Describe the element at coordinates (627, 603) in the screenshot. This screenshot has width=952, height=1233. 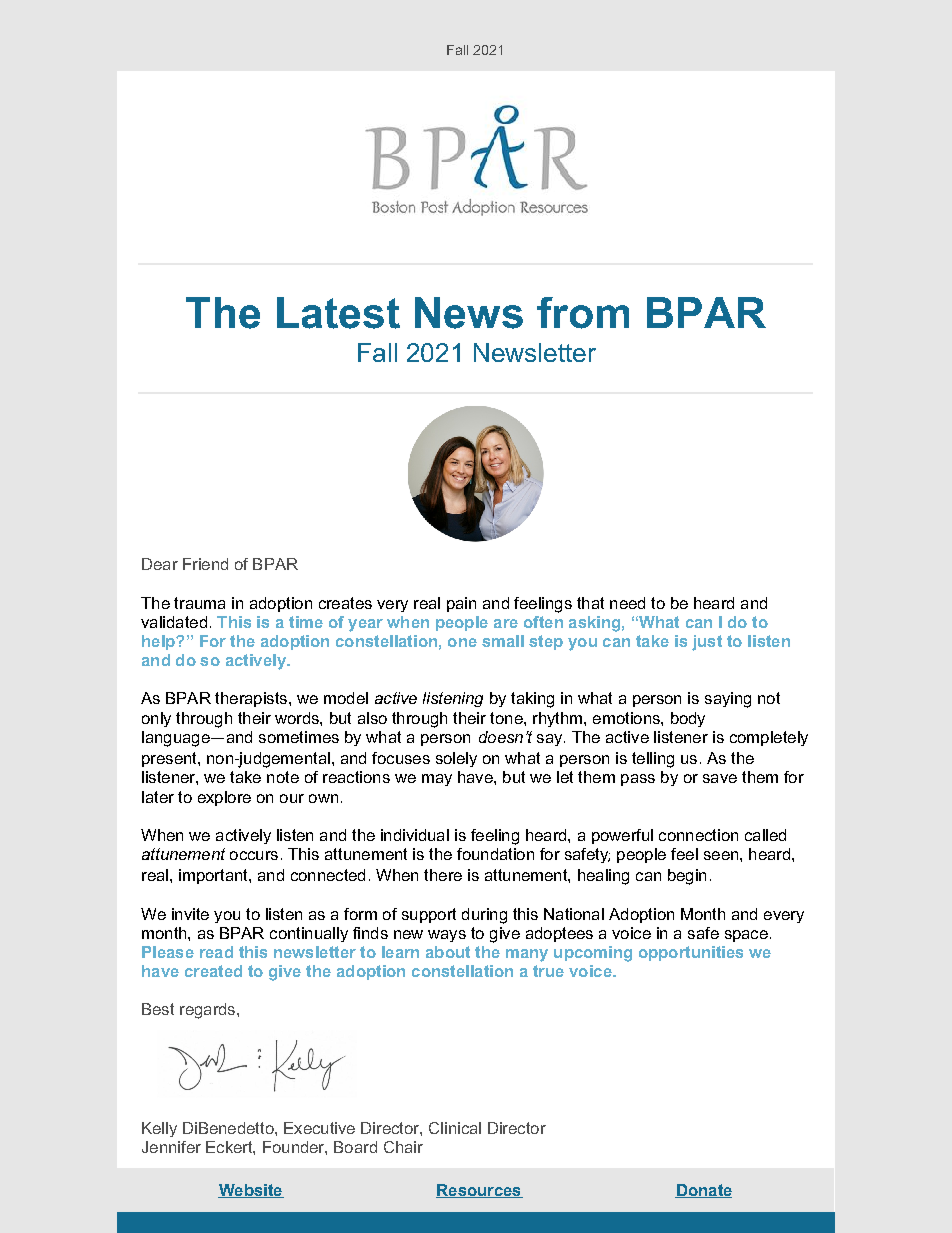
I see `need` at that location.
